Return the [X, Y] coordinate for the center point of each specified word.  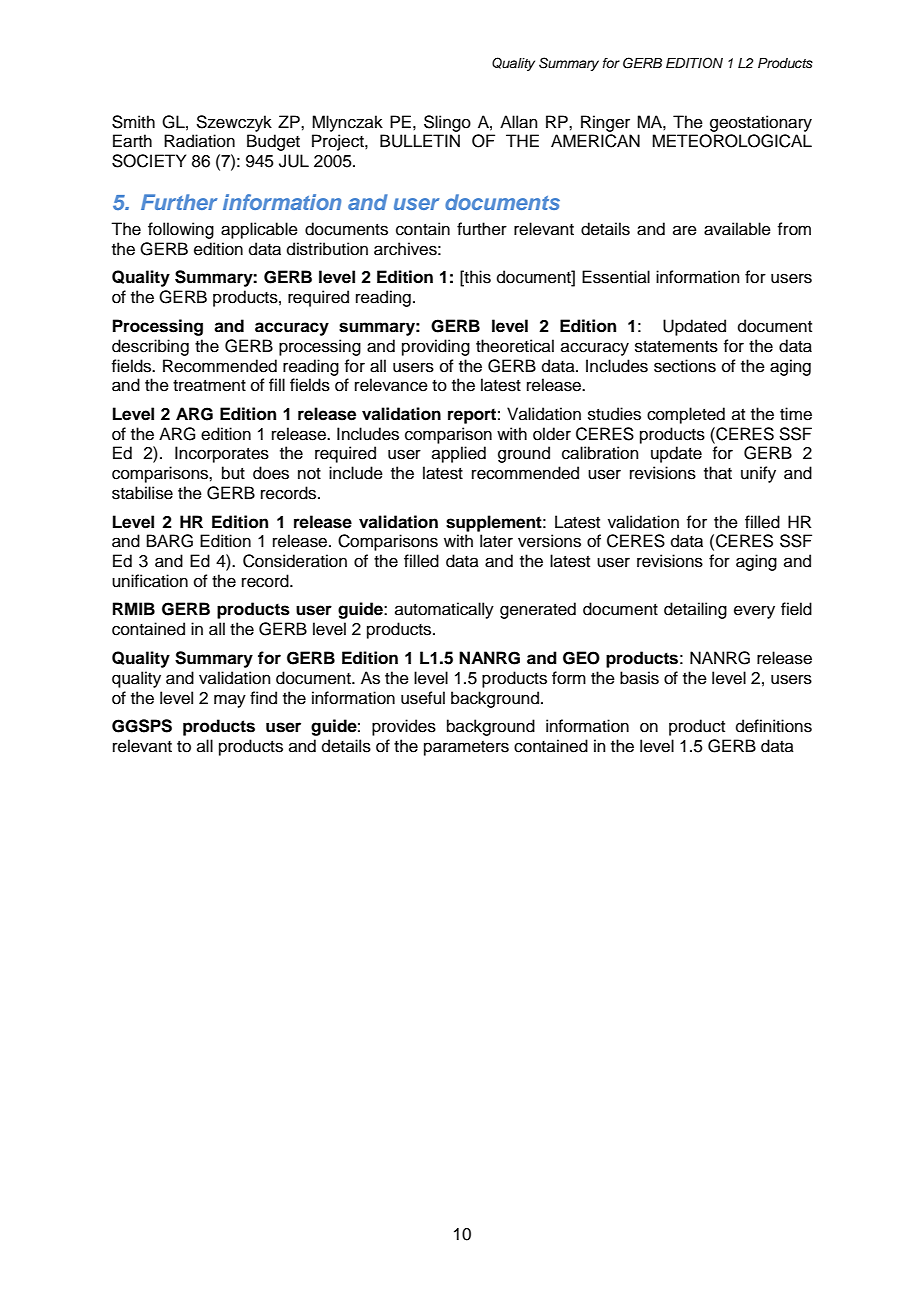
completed [686, 415]
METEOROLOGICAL [732, 141]
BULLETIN [420, 141]
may [230, 701]
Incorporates [222, 454]
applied [459, 454]
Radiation [199, 141]
